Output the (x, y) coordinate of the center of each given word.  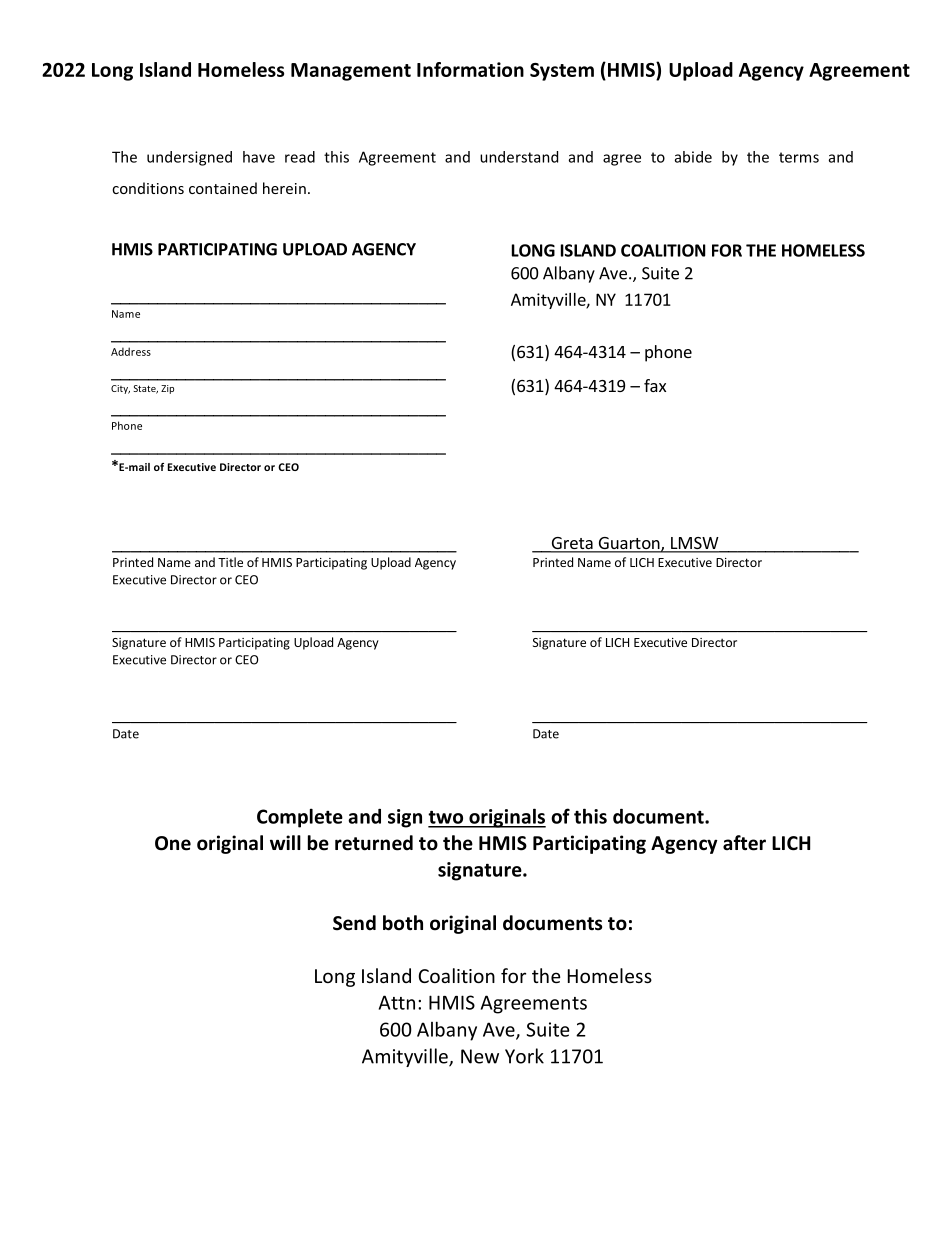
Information (470, 69)
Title (230, 562)
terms (799, 157)
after (744, 843)
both (403, 923)
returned (374, 843)
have (259, 157)
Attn (397, 1002)
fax (655, 385)
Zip (167, 389)
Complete (300, 818)
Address (131, 351)
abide (693, 157)
